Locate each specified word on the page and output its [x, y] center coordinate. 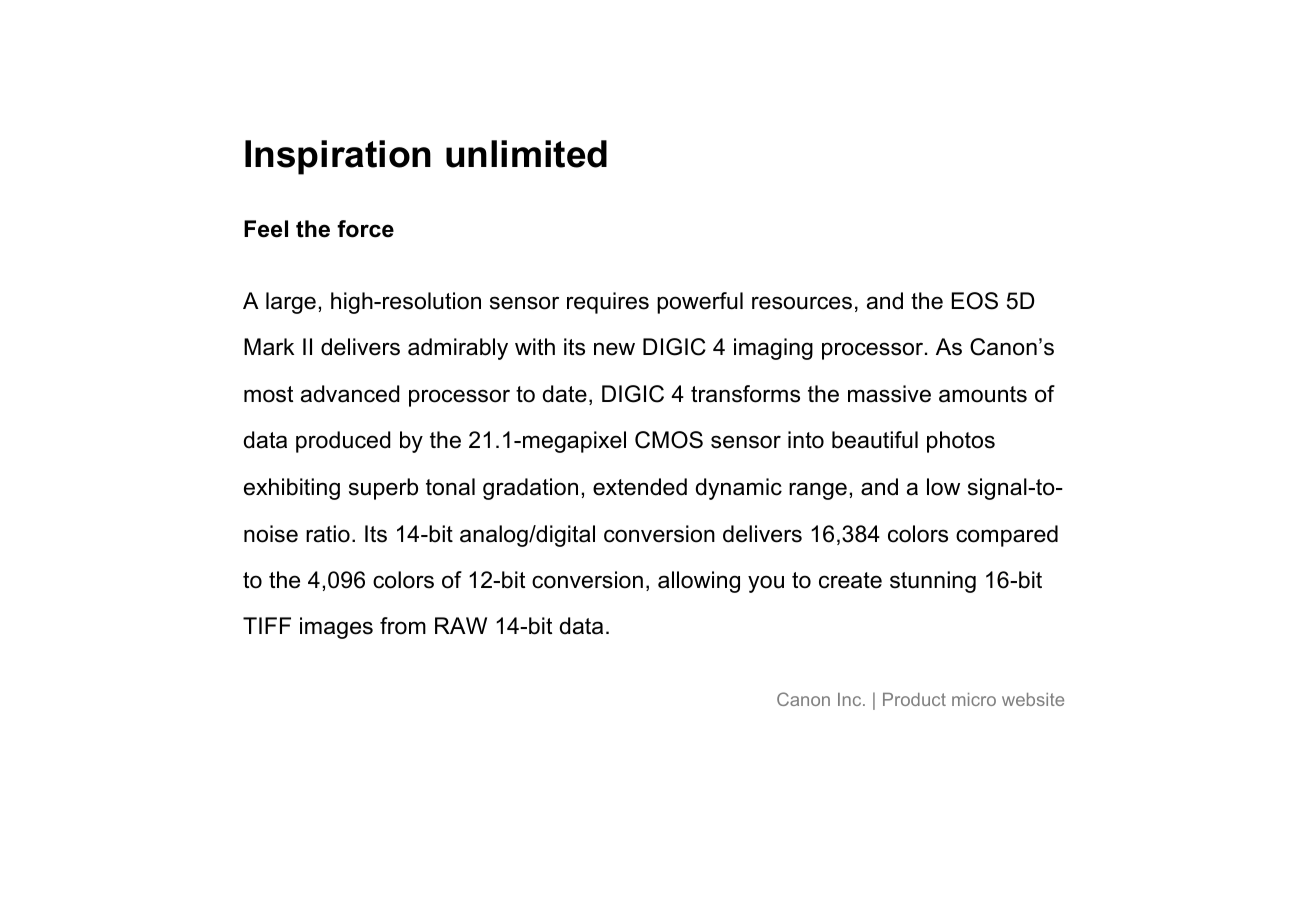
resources [802, 303]
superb [383, 489]
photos [961, 442]
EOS [975, 301]
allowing [699, 582]
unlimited [526, 154]
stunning [933, 582]
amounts [983, 394]
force [365, 229]
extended [640, 487]
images [336, 628]
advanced [350, 394]
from [403, 626]
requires [608, 303]
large [291, 303]
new [614, 349]
